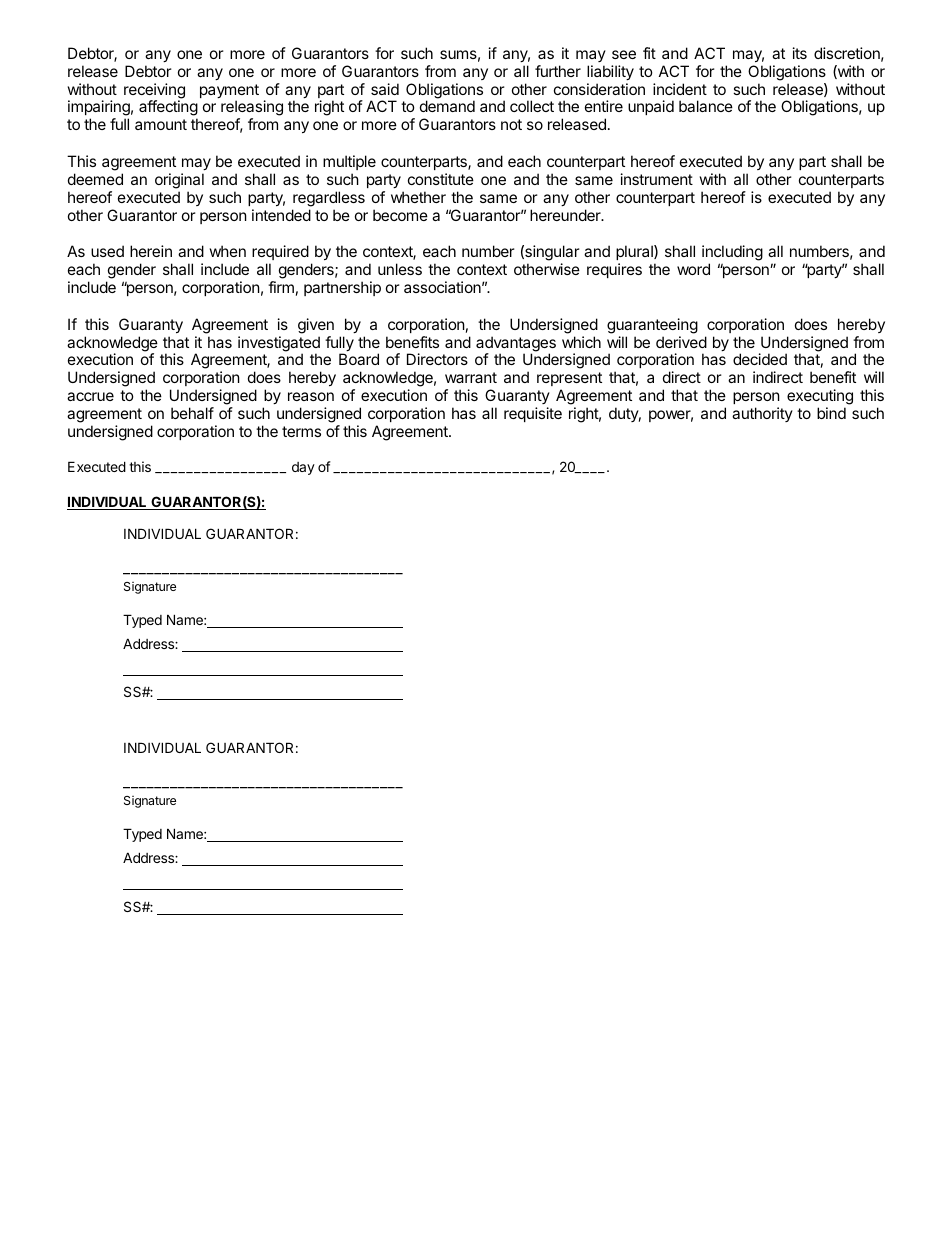  I want to click on authority, so click(762, 414).
